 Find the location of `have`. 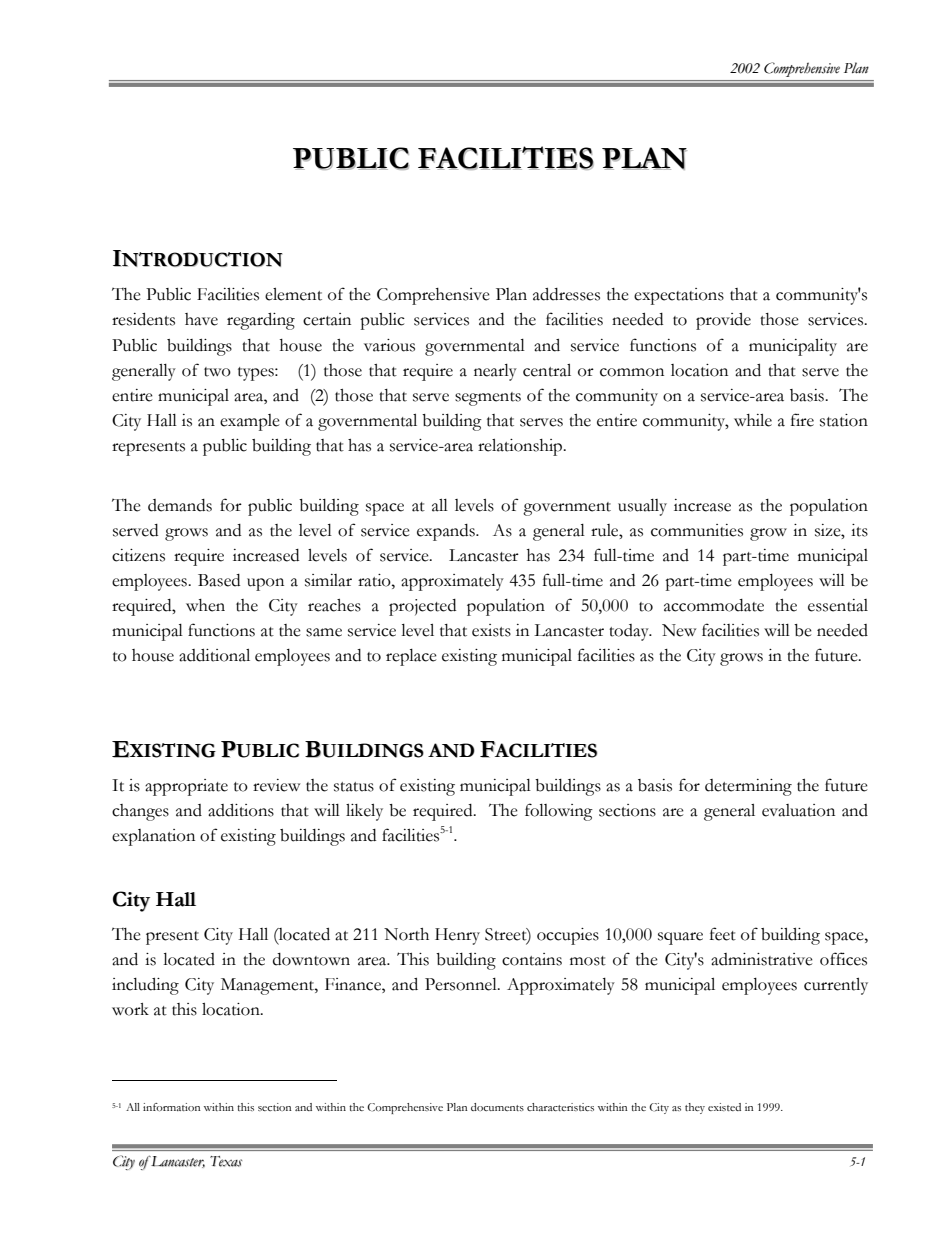

have is located at coordinates (201, 319).
